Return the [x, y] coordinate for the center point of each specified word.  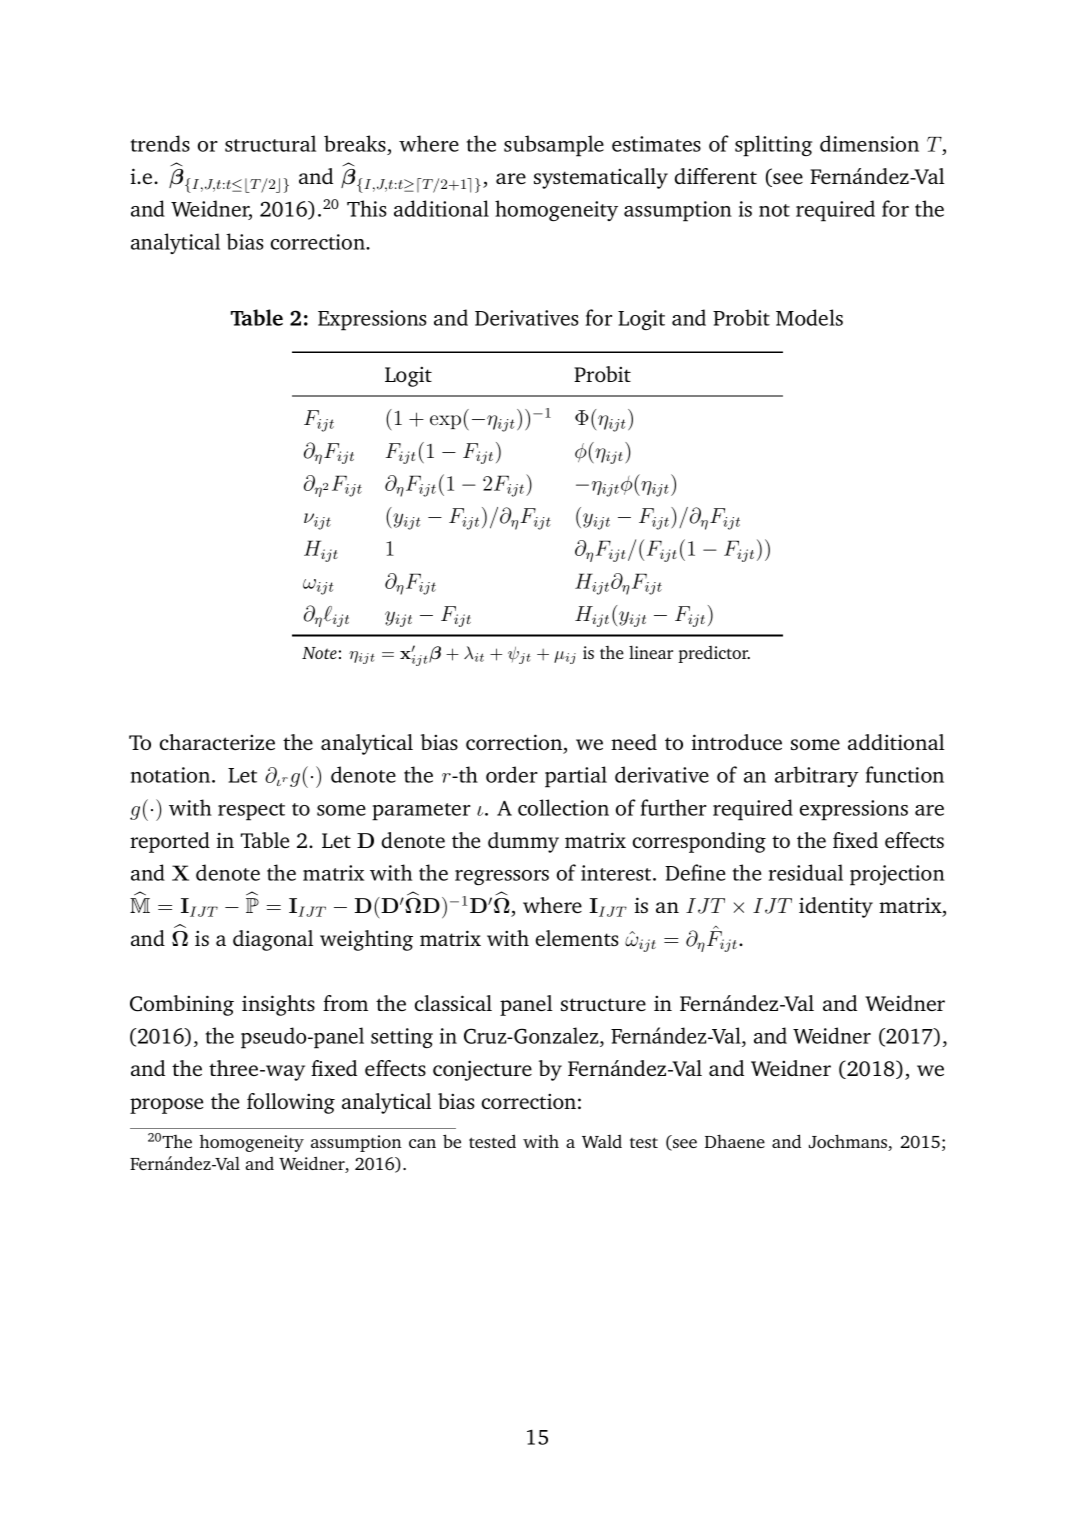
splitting [773, 146]
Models [809, 317]
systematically [601, 178]
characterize [217, 742]
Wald [602, 1141]
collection [563, 807]
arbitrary [817, 776]
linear [651, 652]
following [291, 1103]
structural [270, 143]
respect [251, 812]
